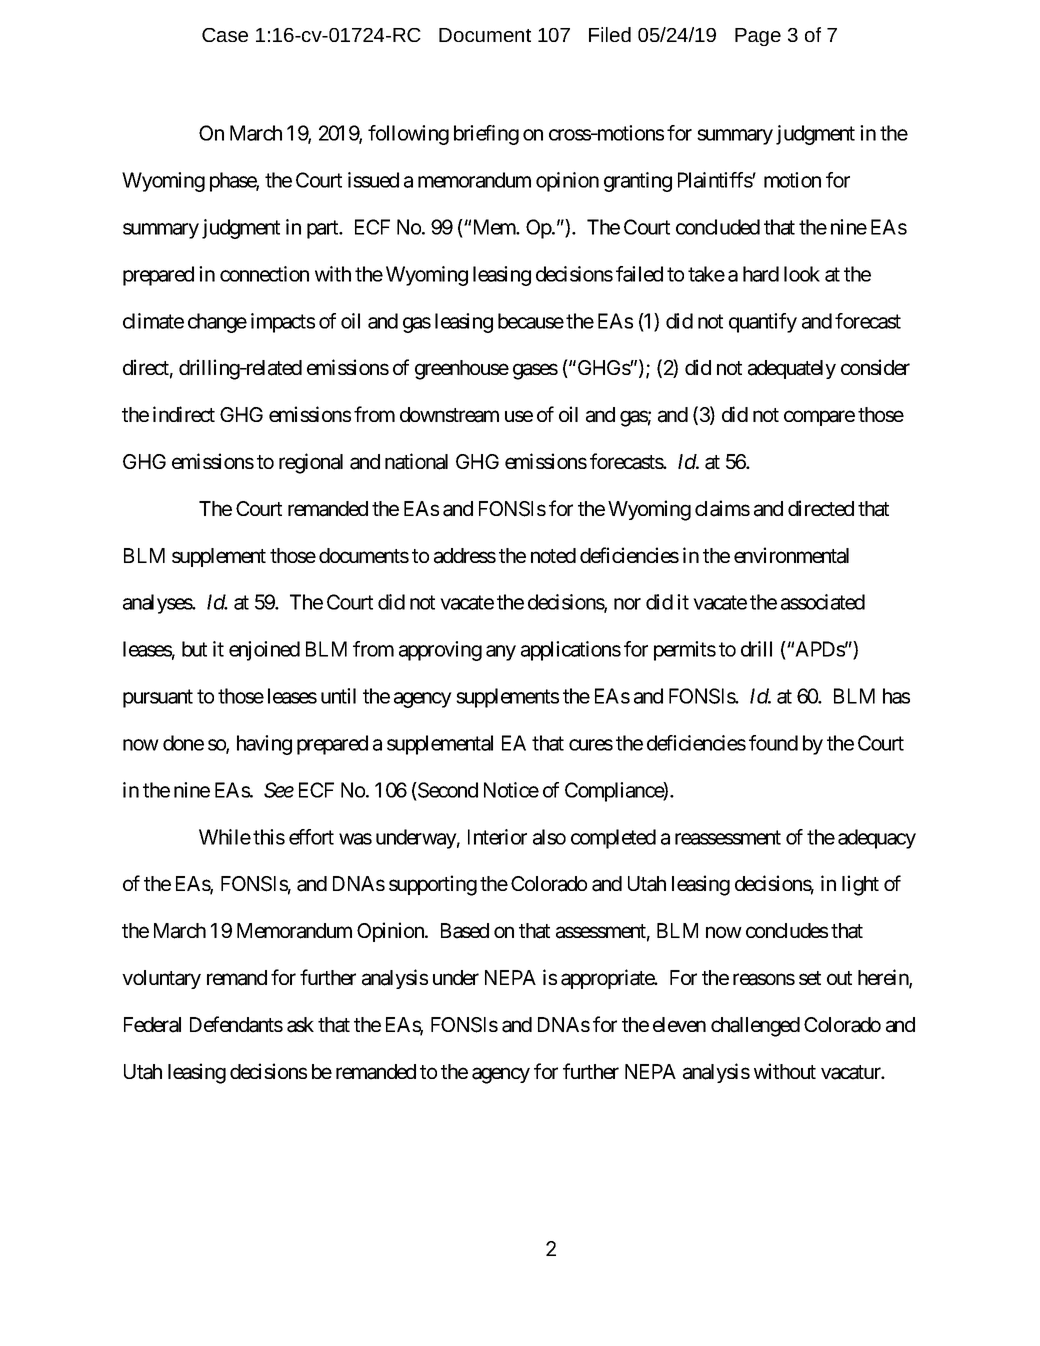 The image size is (1040, 1346). Describe the element at coordinates (791, 555) in the page. I see `environmental` at that location.
